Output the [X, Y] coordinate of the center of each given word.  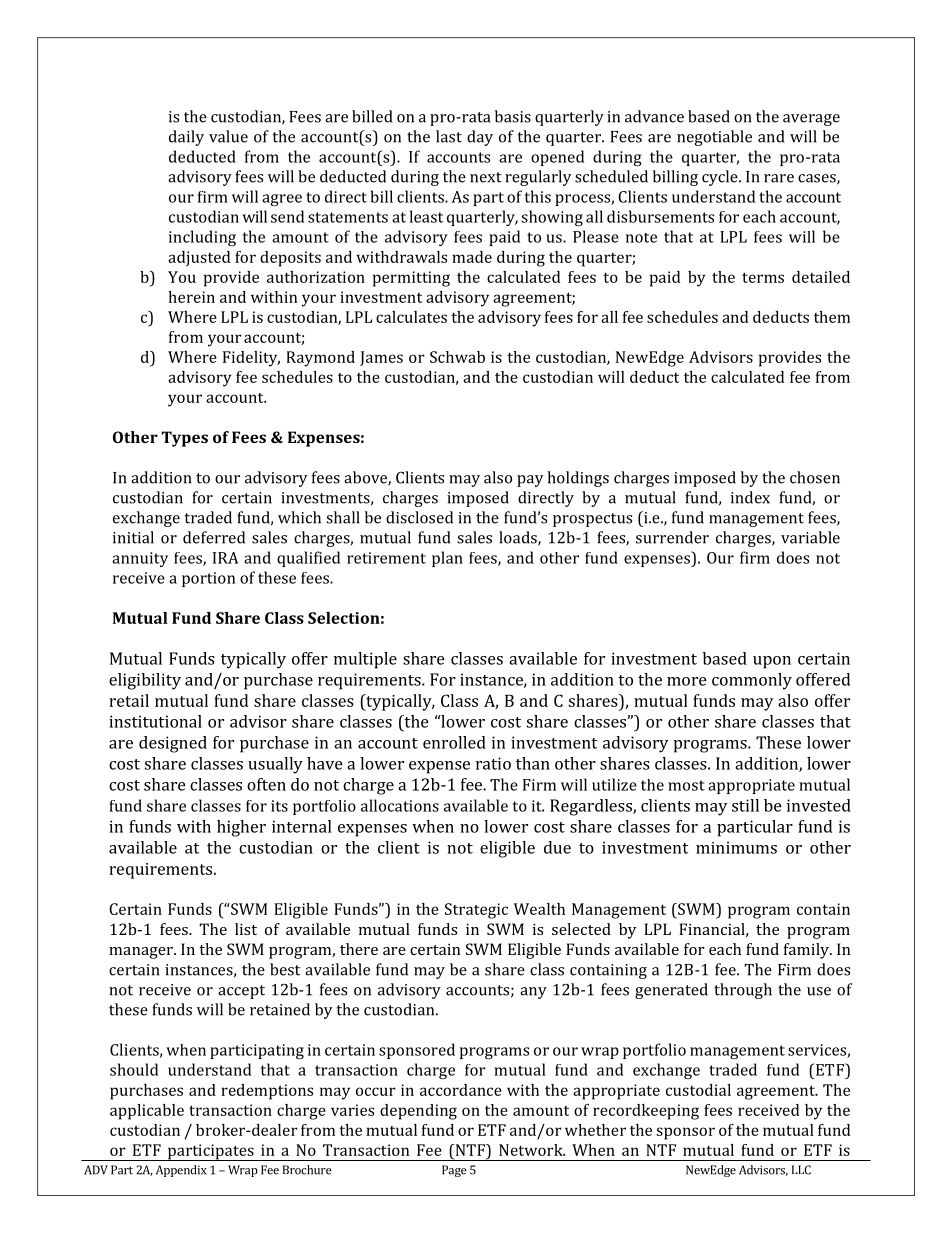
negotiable [714, 138]
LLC [801, 1170]
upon [772, 662]
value [228, 136]
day [480, 138]
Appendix [181, 1171]
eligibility [145, 681]
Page [454, 1171]
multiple [365, 660]
